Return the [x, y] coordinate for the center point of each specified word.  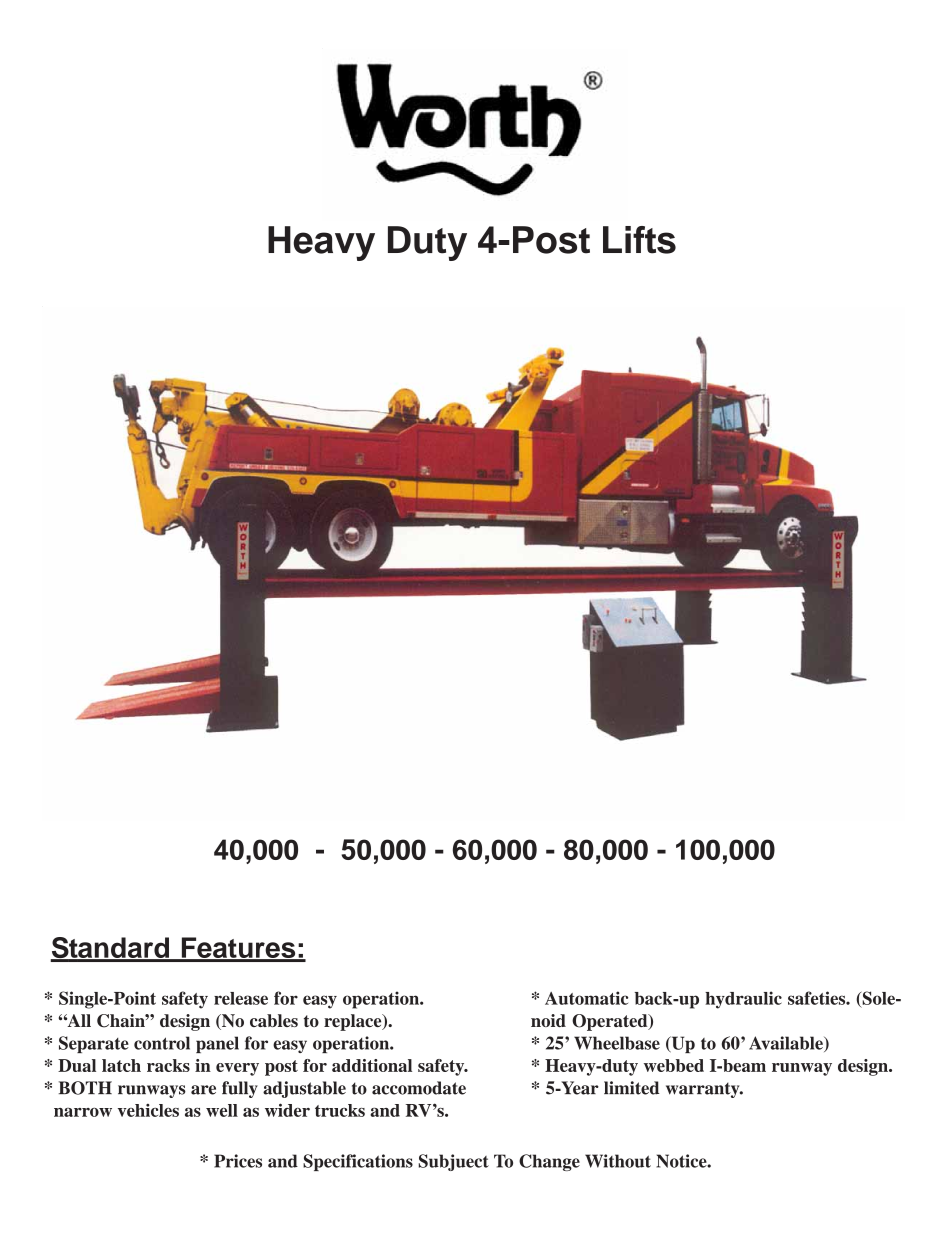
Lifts [639, 240]
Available [787, 1044]
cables [274, 1020]
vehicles [148, 1110]
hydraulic [743, 1000]
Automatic [586, 998]
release [241, 998]
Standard [110, 949]
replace [354, 1022]
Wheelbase [617, 1043]
